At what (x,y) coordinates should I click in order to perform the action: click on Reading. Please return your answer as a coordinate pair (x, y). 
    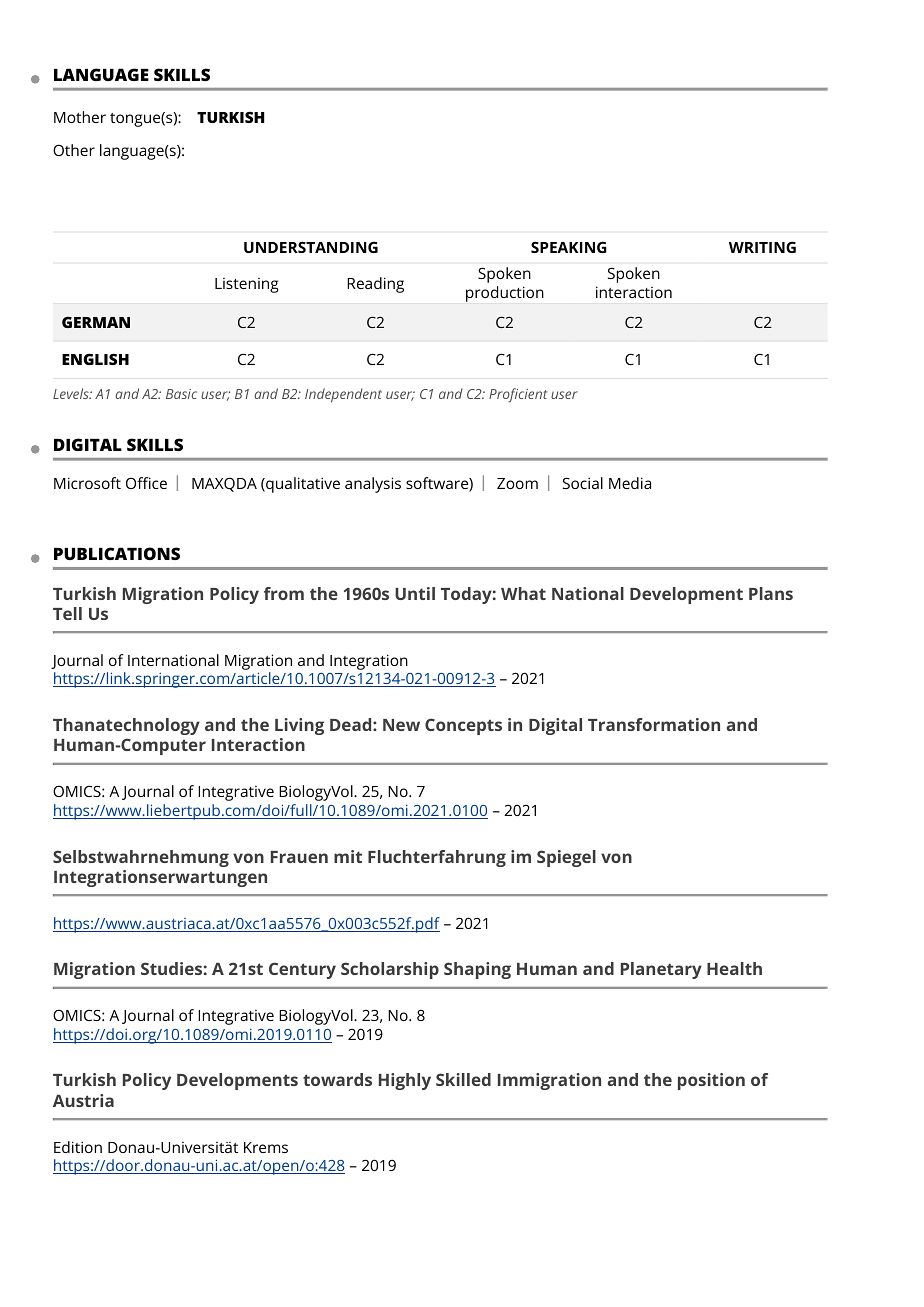
    Looking at the image, I should click on (375, 285).
